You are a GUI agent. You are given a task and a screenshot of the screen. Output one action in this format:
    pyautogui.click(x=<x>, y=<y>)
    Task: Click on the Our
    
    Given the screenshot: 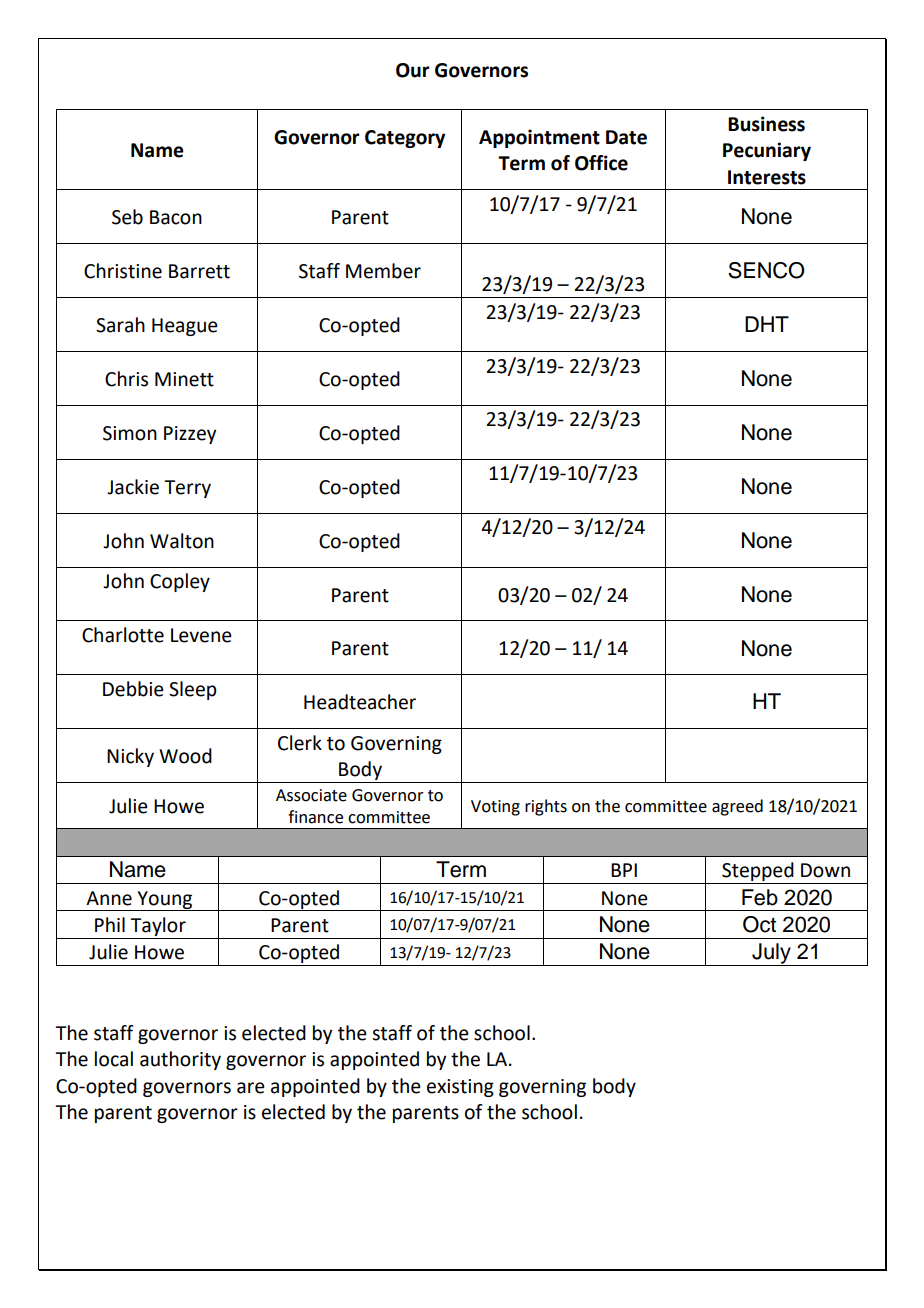 What is the action you would take?
    pyautogui.click(x=413, y=70)
